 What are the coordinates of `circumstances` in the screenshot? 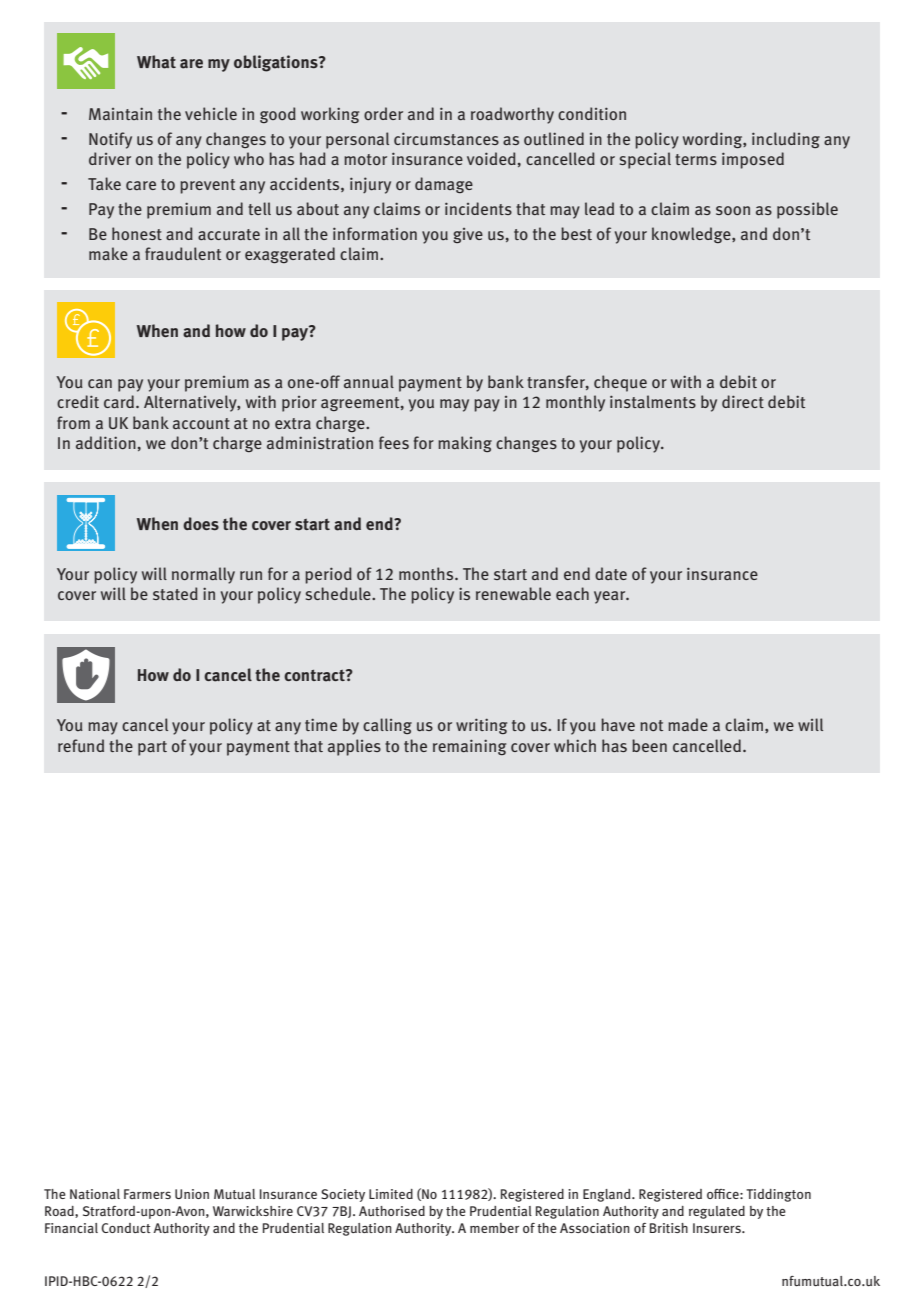 It's located at (446, 139).
